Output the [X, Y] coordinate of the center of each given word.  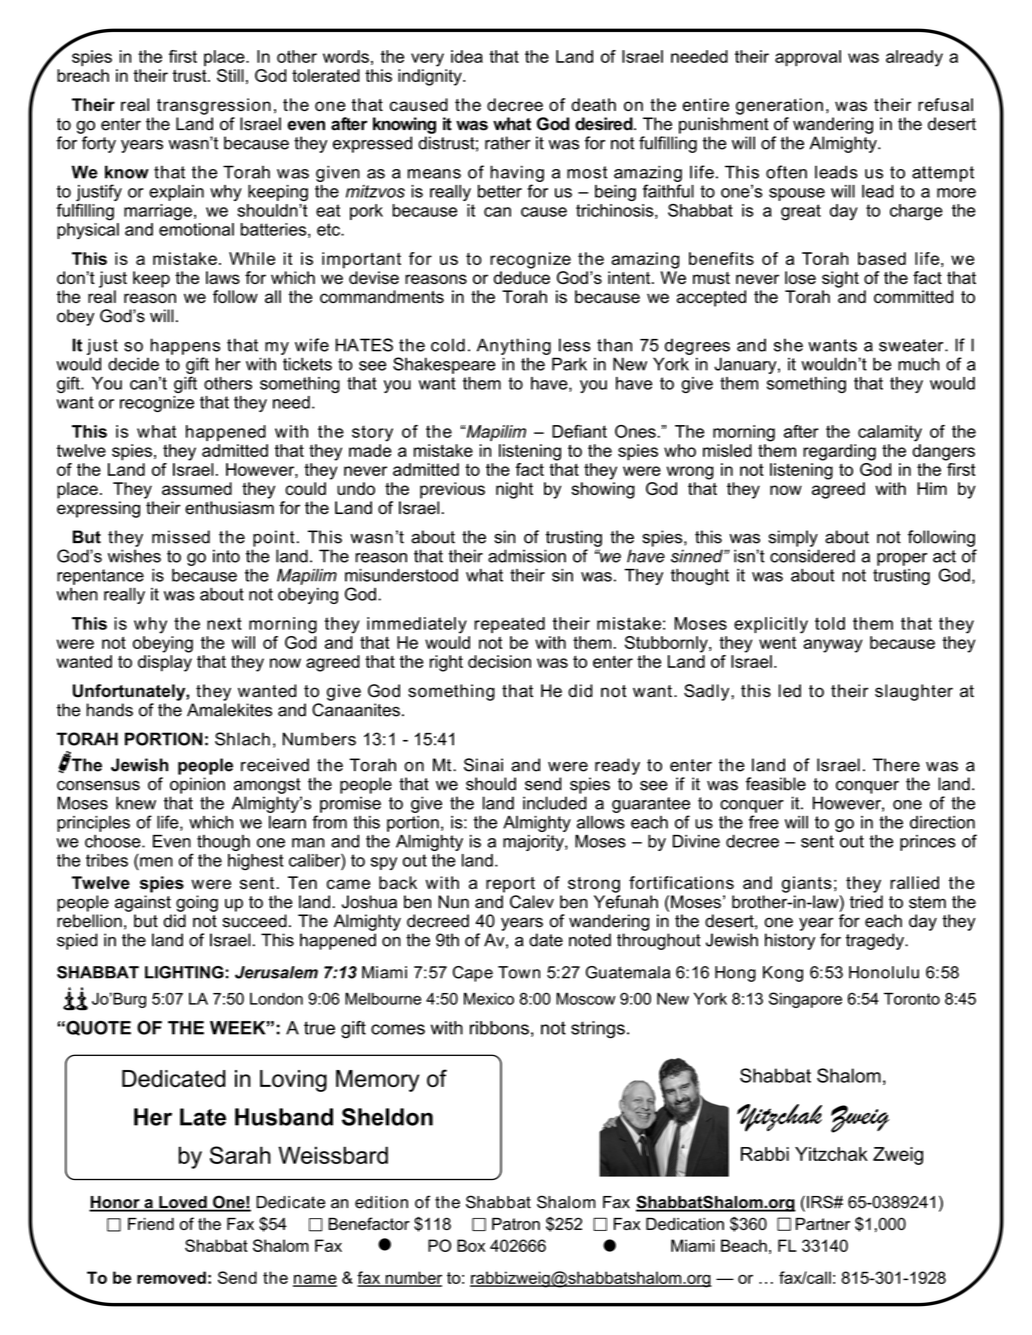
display [165, 663]
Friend [151, 1224]
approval [808, 58]
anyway [833, 646]
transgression [214, 106]
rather [508, 143]
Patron [516, 1224]
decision [499, 661]
